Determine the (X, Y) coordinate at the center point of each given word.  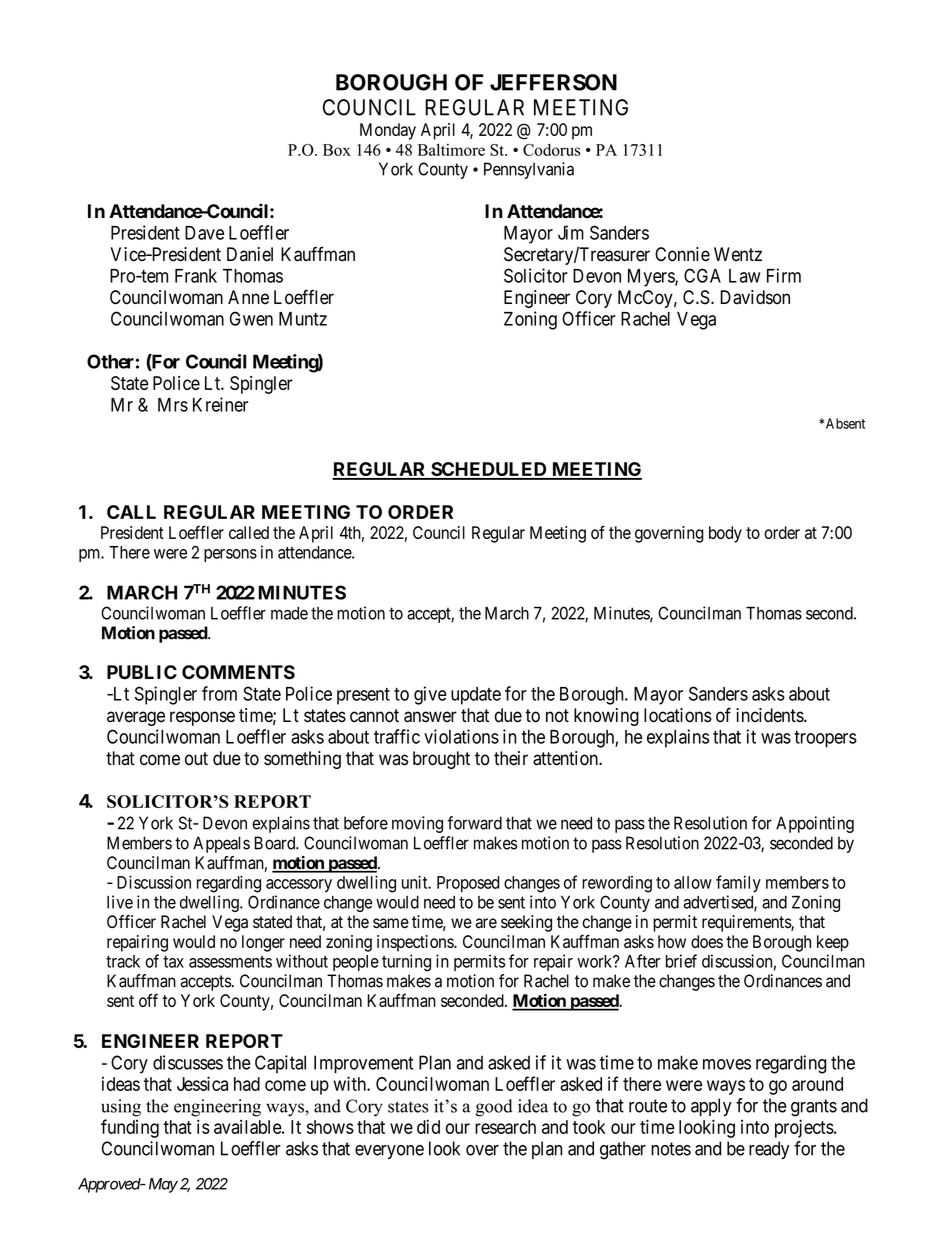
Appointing (815, 824)
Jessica (202, 1083)
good (494, 1108)
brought (441, 760)
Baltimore (451, 149)
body (725, 534)
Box (337, 150)
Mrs (173, 405)
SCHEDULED (489, 470)
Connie (682, 254)
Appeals (221, 844)
